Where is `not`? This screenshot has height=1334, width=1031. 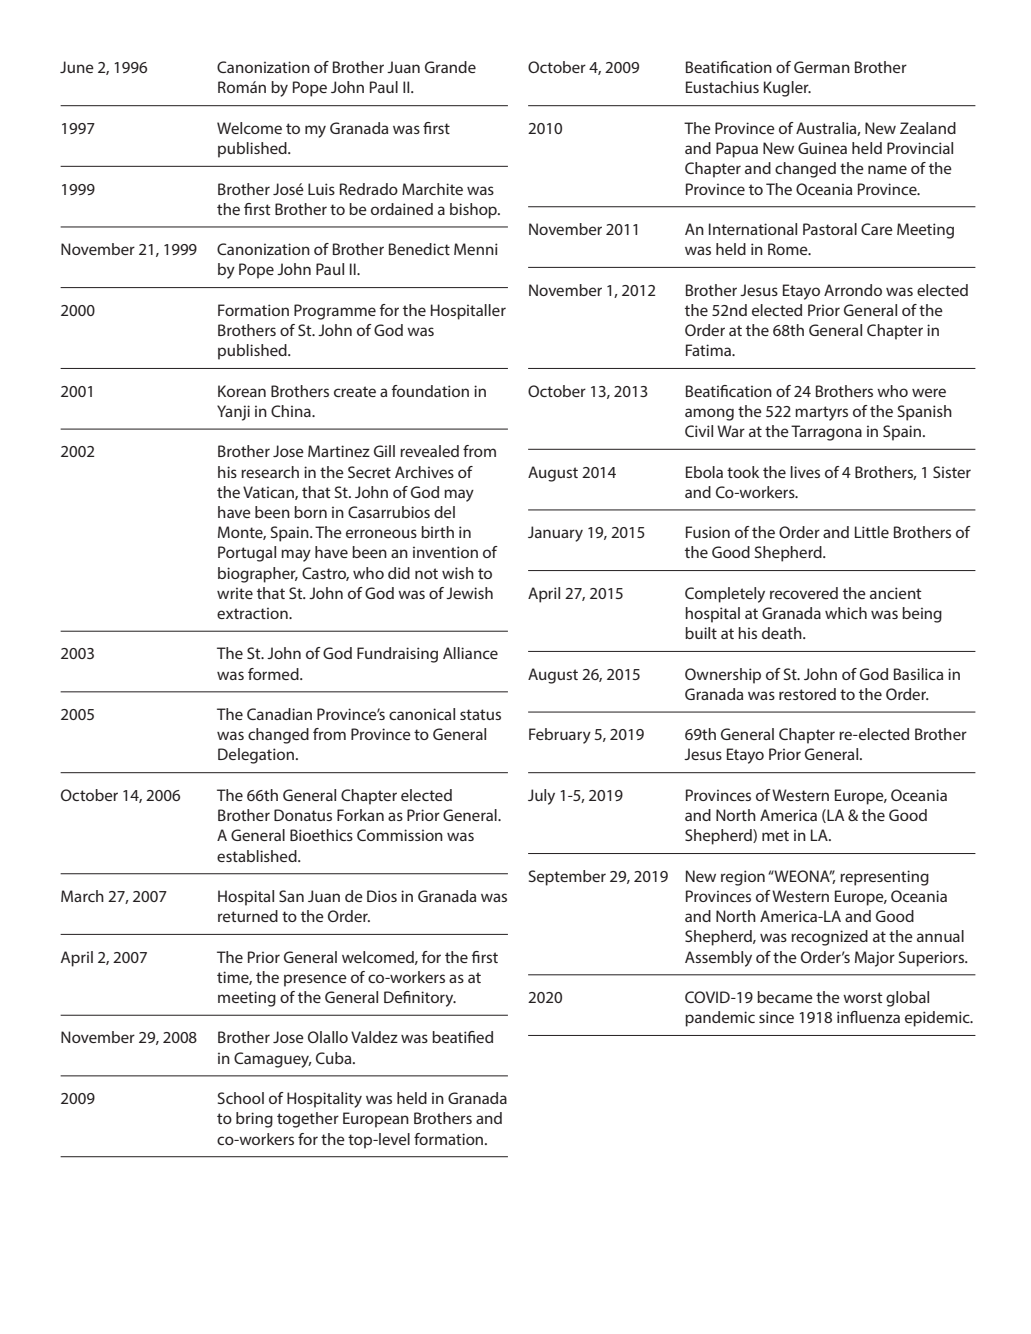
not is located at coordinates (426, 573).
